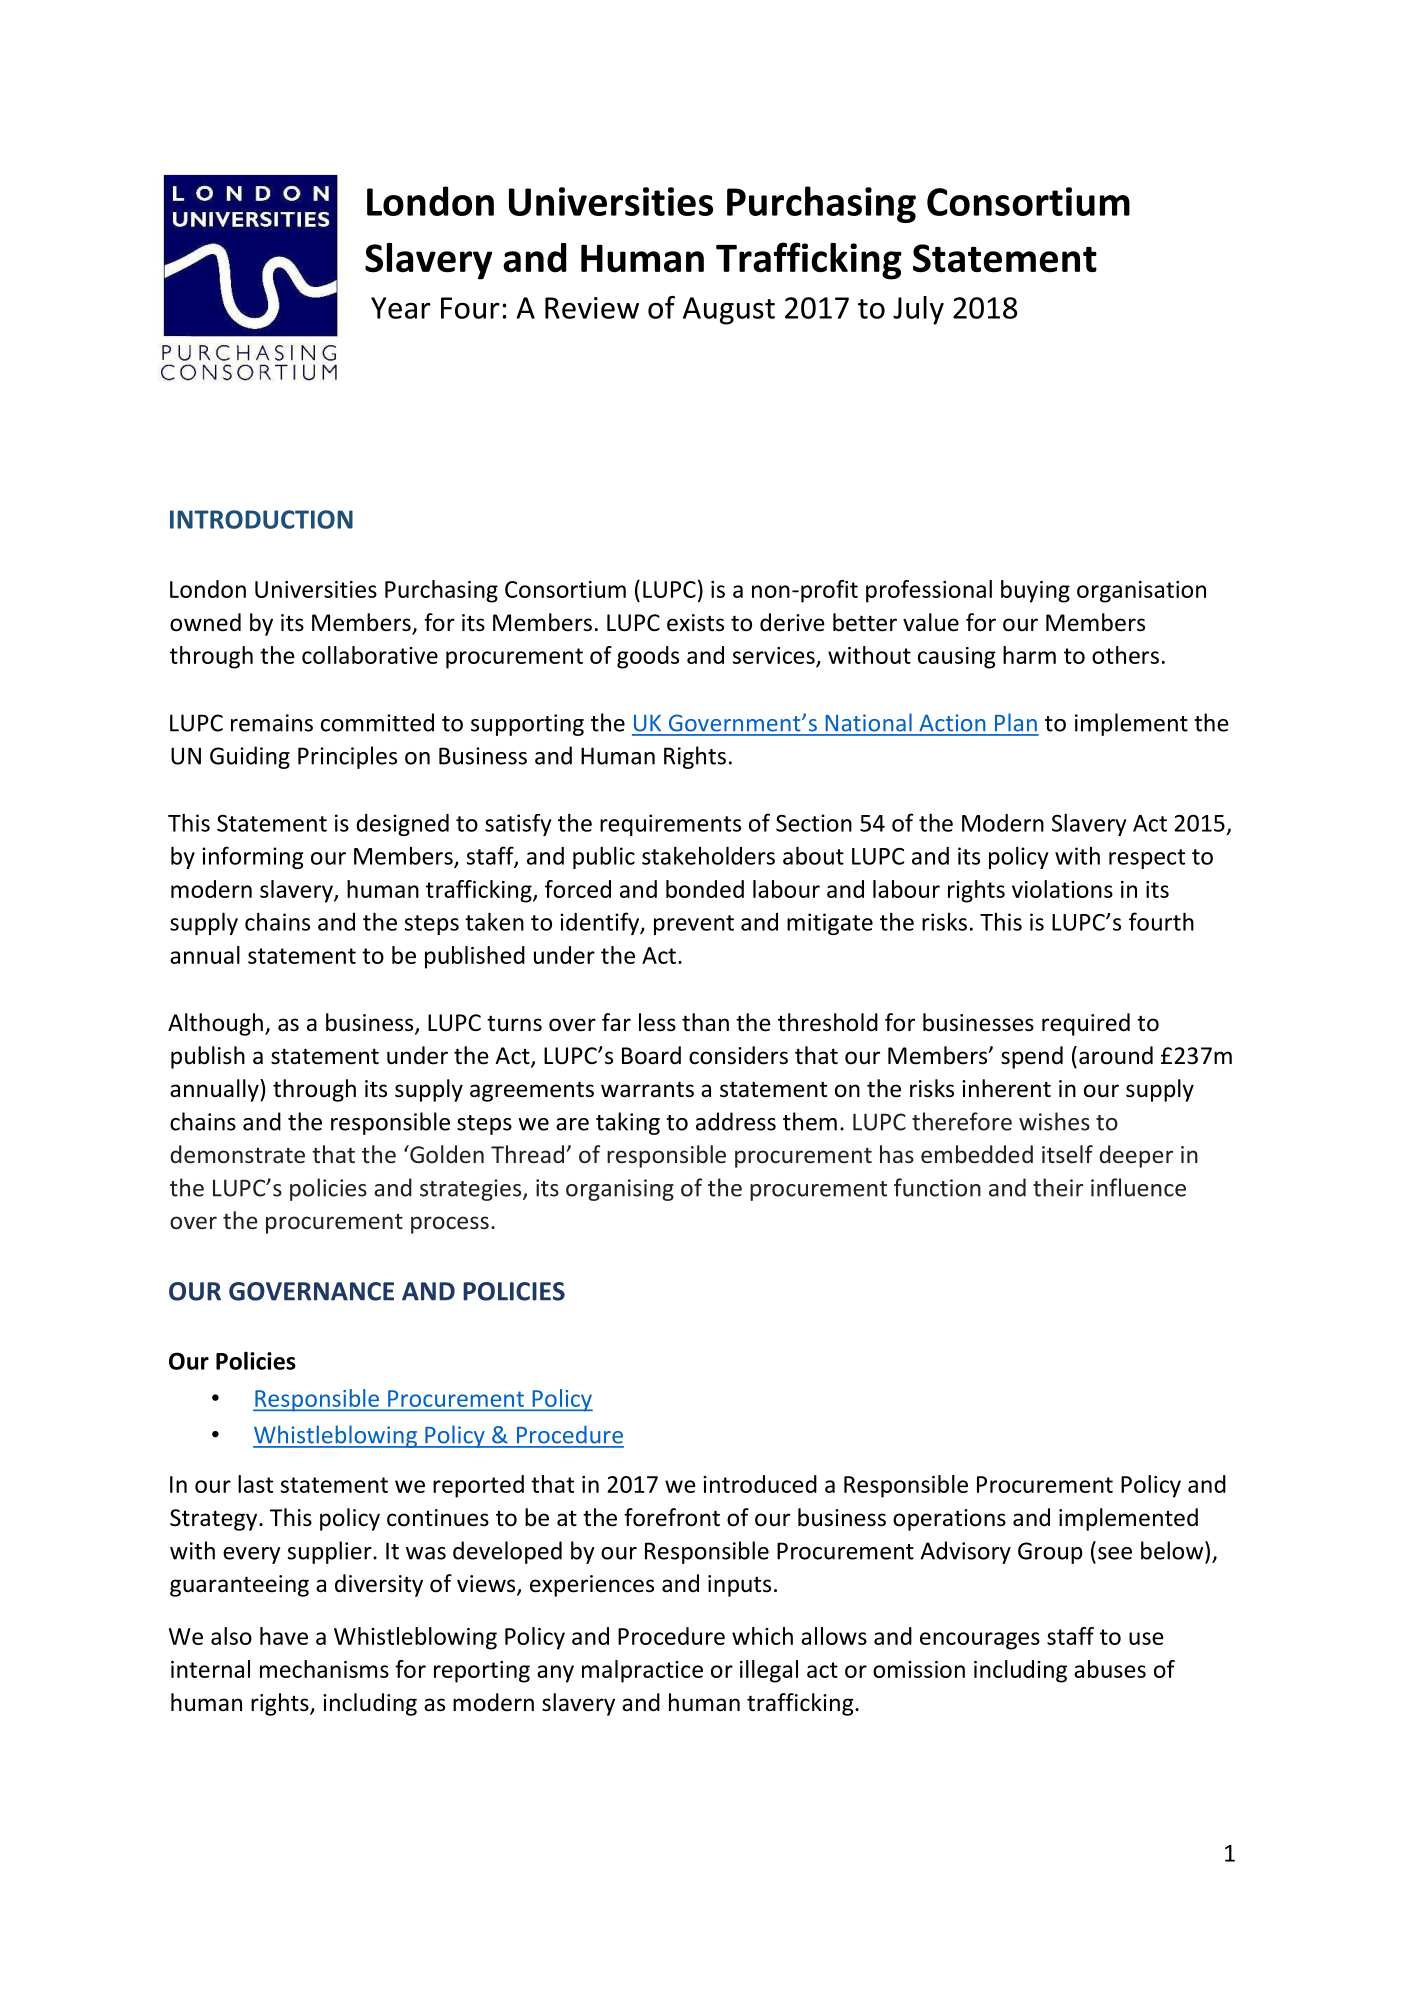 The width and height of the image is (1406, 1989). What do you see at coordinates (450, 1225) in the image?
I see `process` at bounding box center [450, 1225].
